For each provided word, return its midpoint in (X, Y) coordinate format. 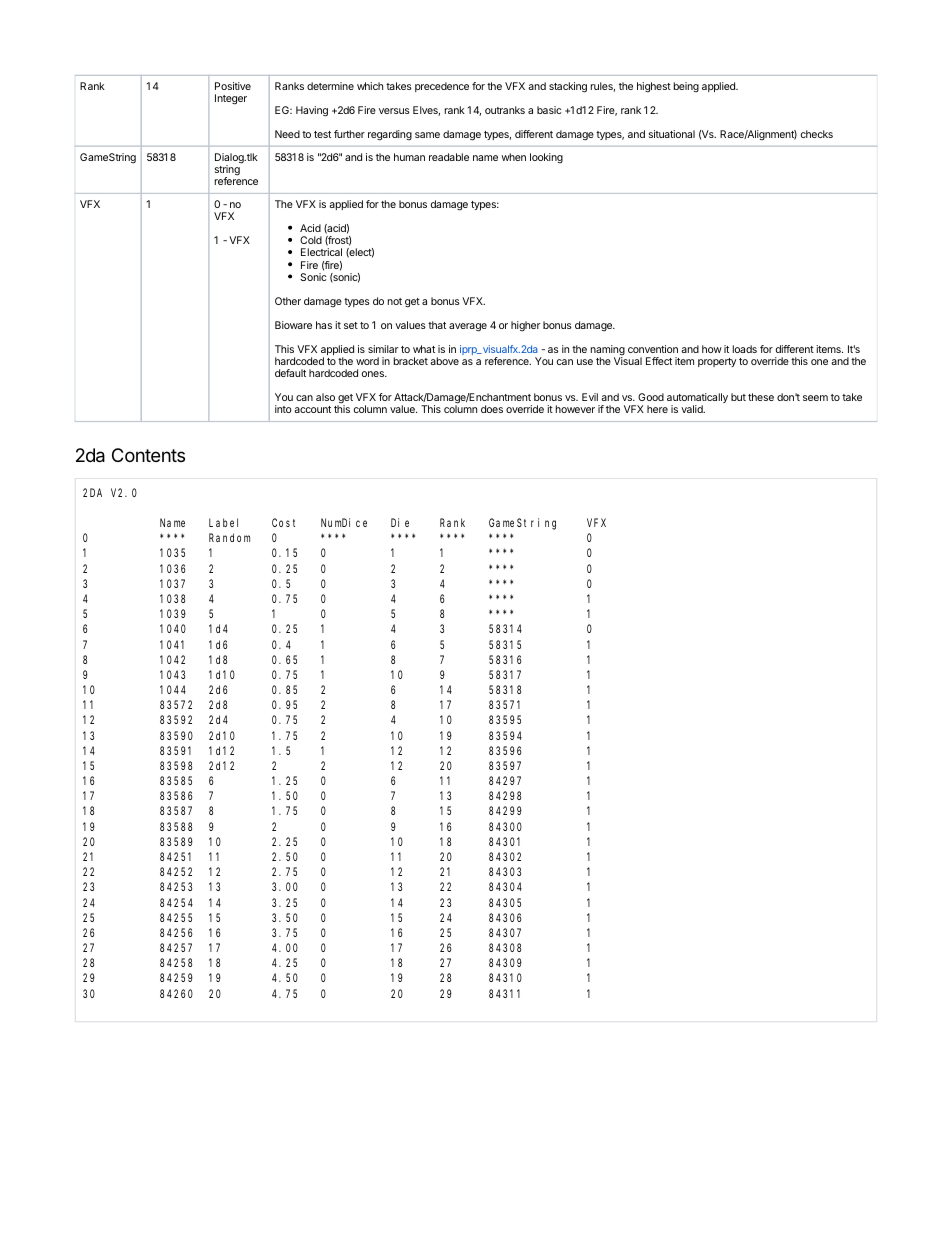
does (492, 409)
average (468, 327)
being (686, 87)
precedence (442, 87)
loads (745, 349)
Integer (231, 99)
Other (288, 301)
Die (400, 522)
